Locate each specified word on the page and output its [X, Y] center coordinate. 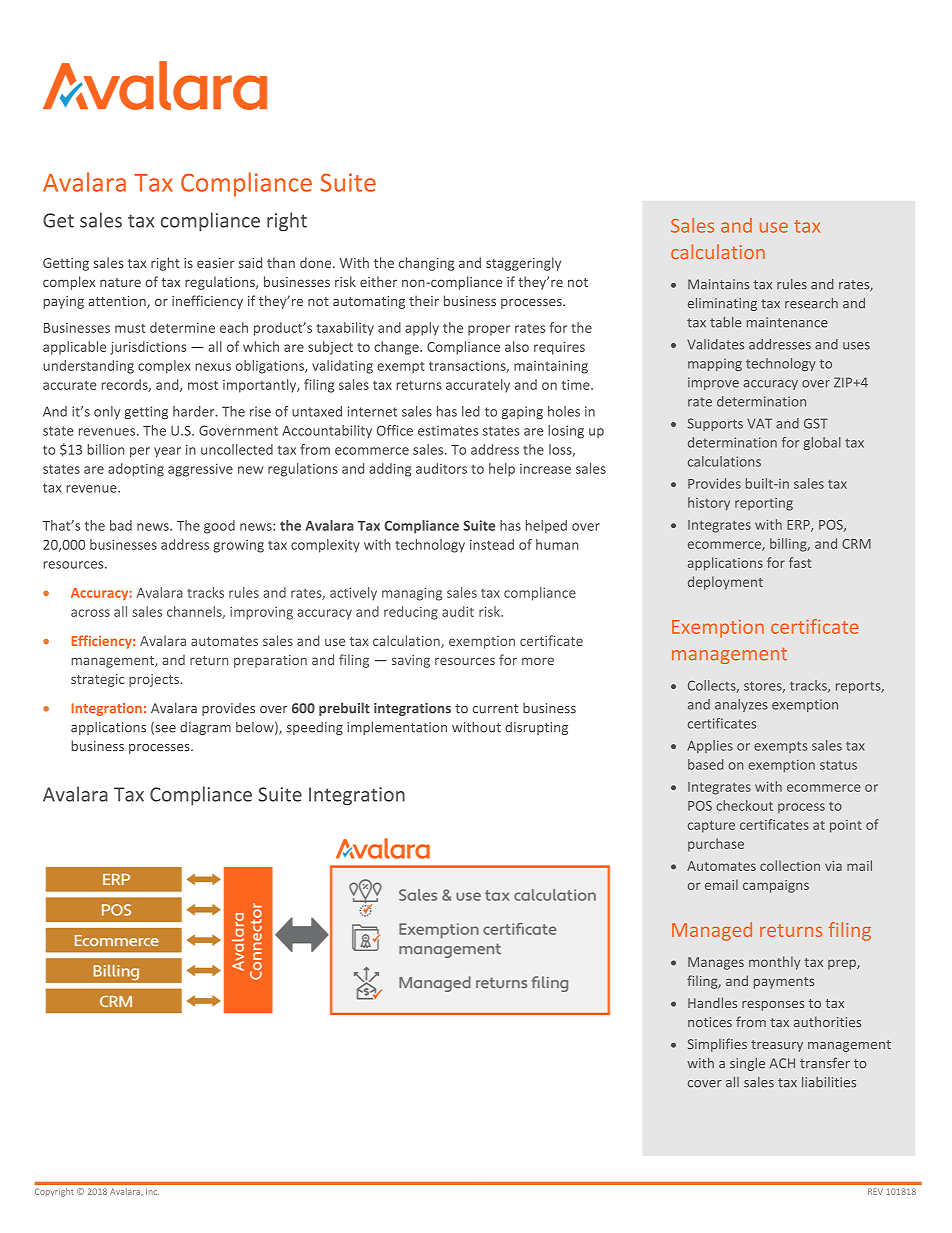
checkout [744, 805]
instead [492, 544]
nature [120, 282]
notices [710, 1022]
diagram [205, 728]
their [424, 300]
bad [121, 525]
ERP [799, 526]
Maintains [718, 284]
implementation [397, 728]
